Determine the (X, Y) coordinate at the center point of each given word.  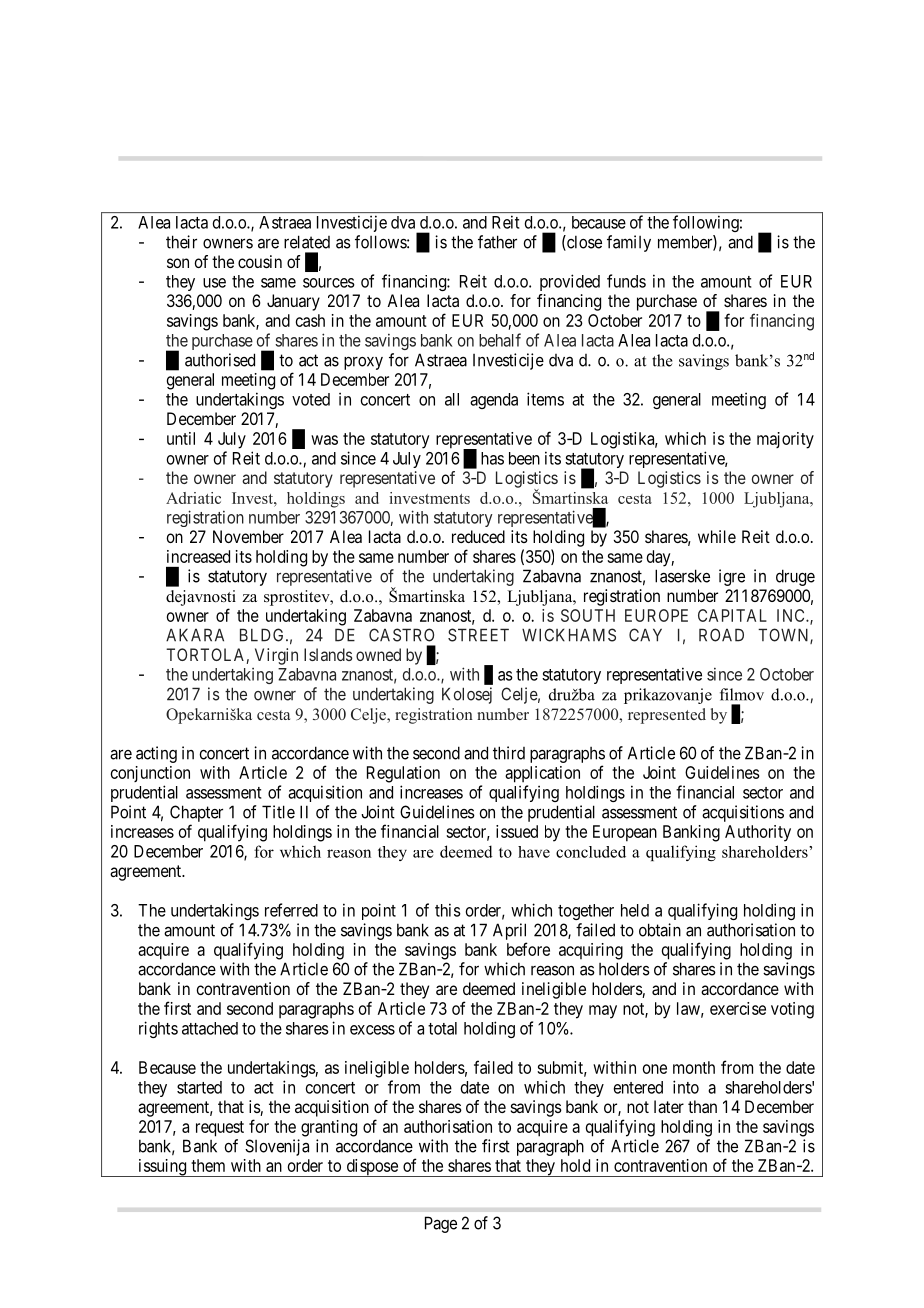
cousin (260, 261)
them (208, 1165)
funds (626, 281)
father (497, 242)
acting (156, 754)
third (509, 753)
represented (667, 716)
